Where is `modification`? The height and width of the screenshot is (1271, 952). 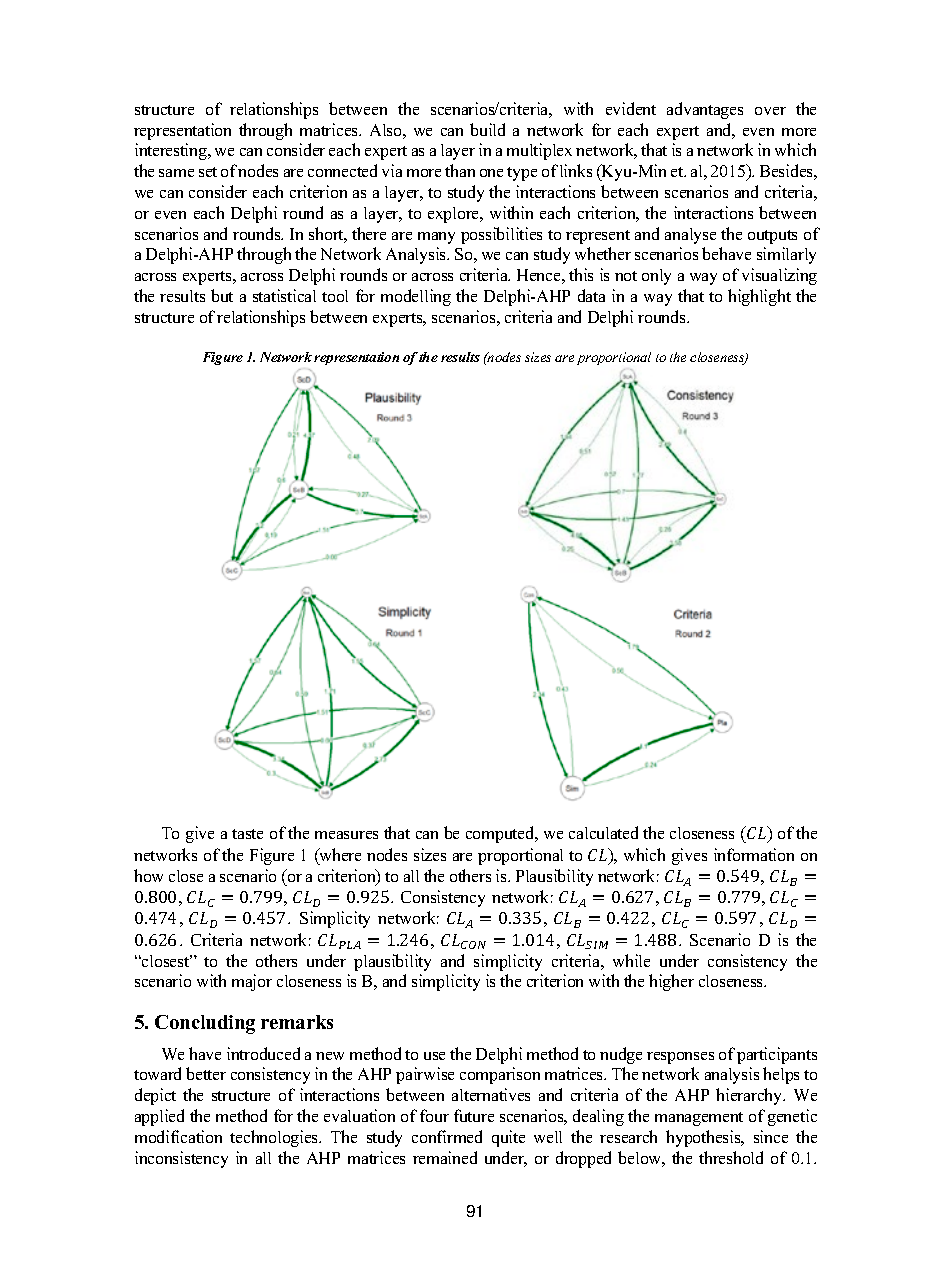
modification is located at coordinates (178, 1136).
